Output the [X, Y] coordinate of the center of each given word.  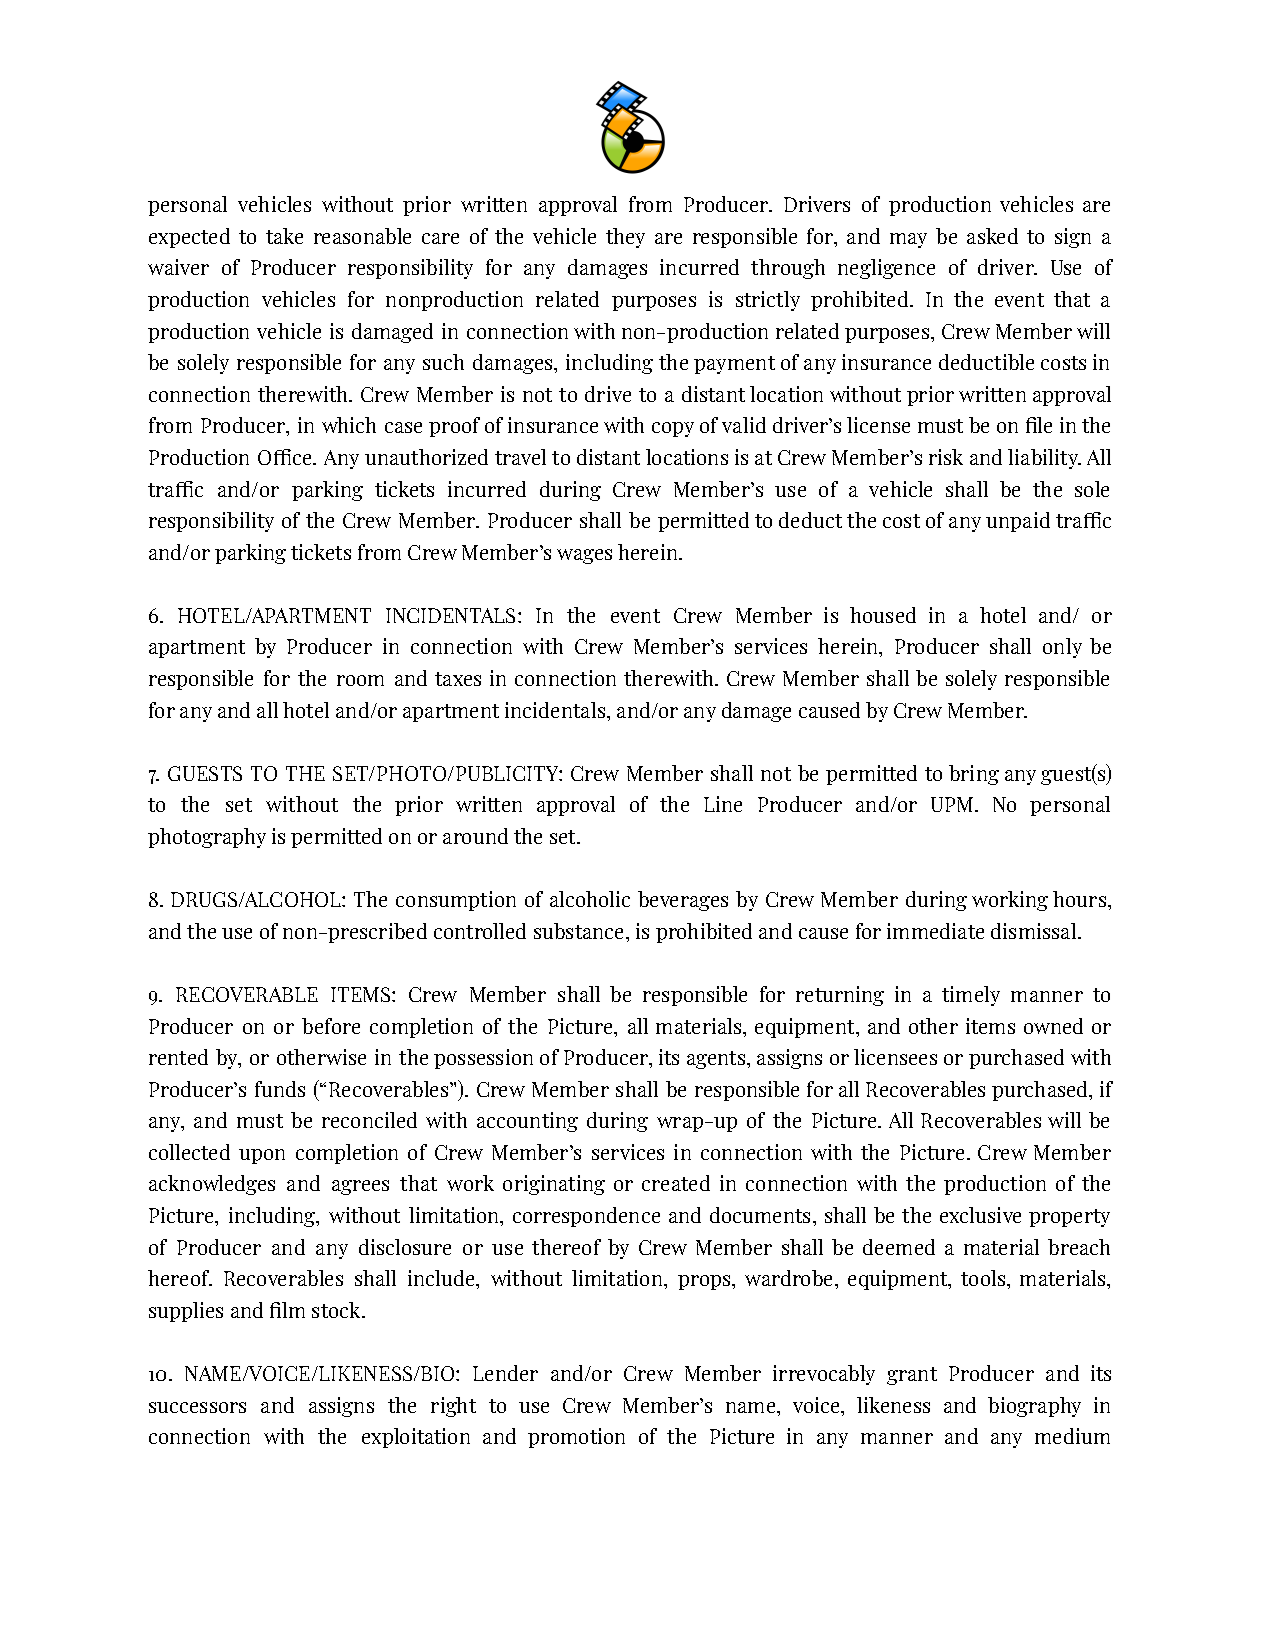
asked [992, 236]
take [284, 236]
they [625, 238]
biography [1034, 1407]
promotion [576, 1438]
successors [197, 1407]
